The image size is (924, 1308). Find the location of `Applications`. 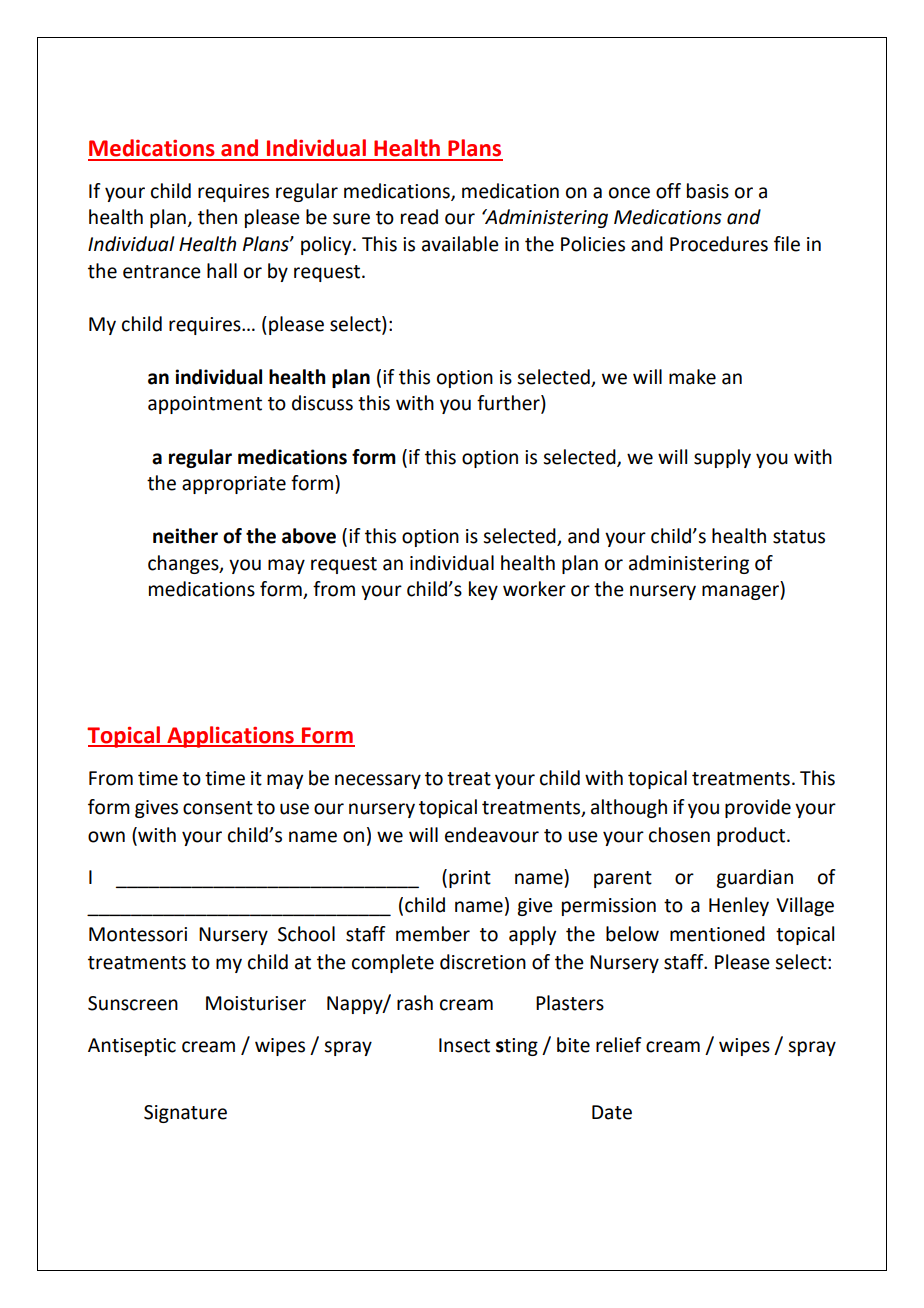

Applications is located at coordinates (231, 737).
